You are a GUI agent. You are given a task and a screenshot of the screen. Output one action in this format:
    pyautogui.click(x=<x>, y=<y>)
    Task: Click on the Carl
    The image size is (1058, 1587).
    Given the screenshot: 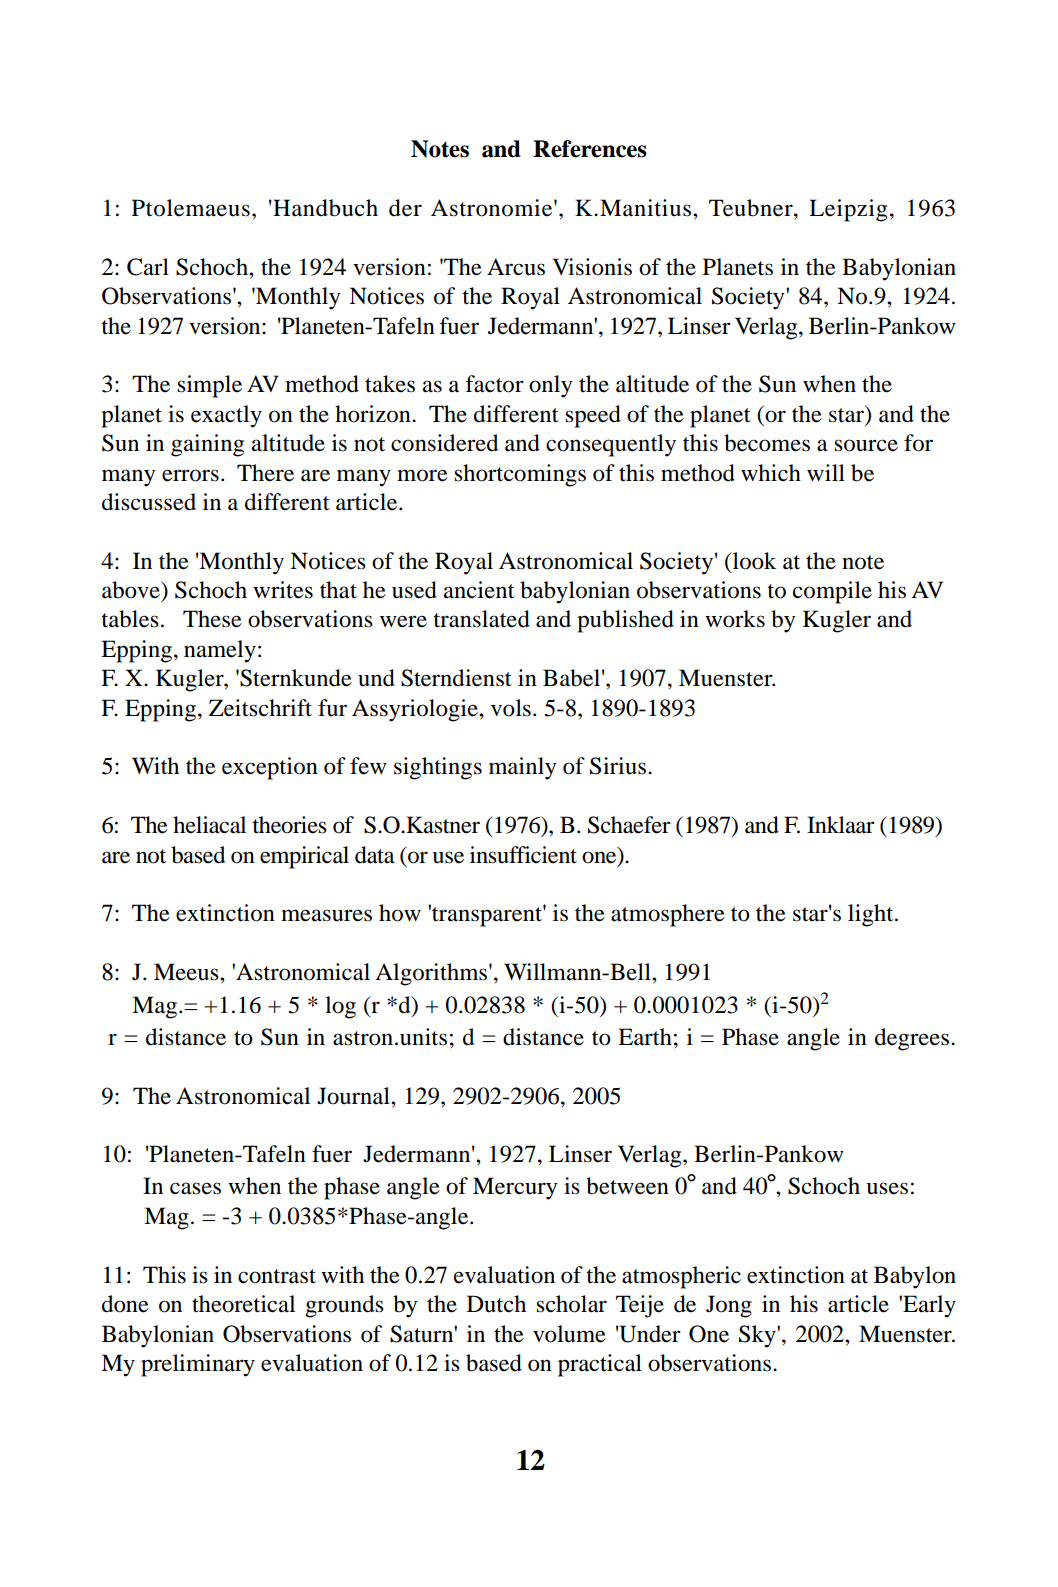 What is the action you would take?
    pyautogui.click(x=148, y=267)
